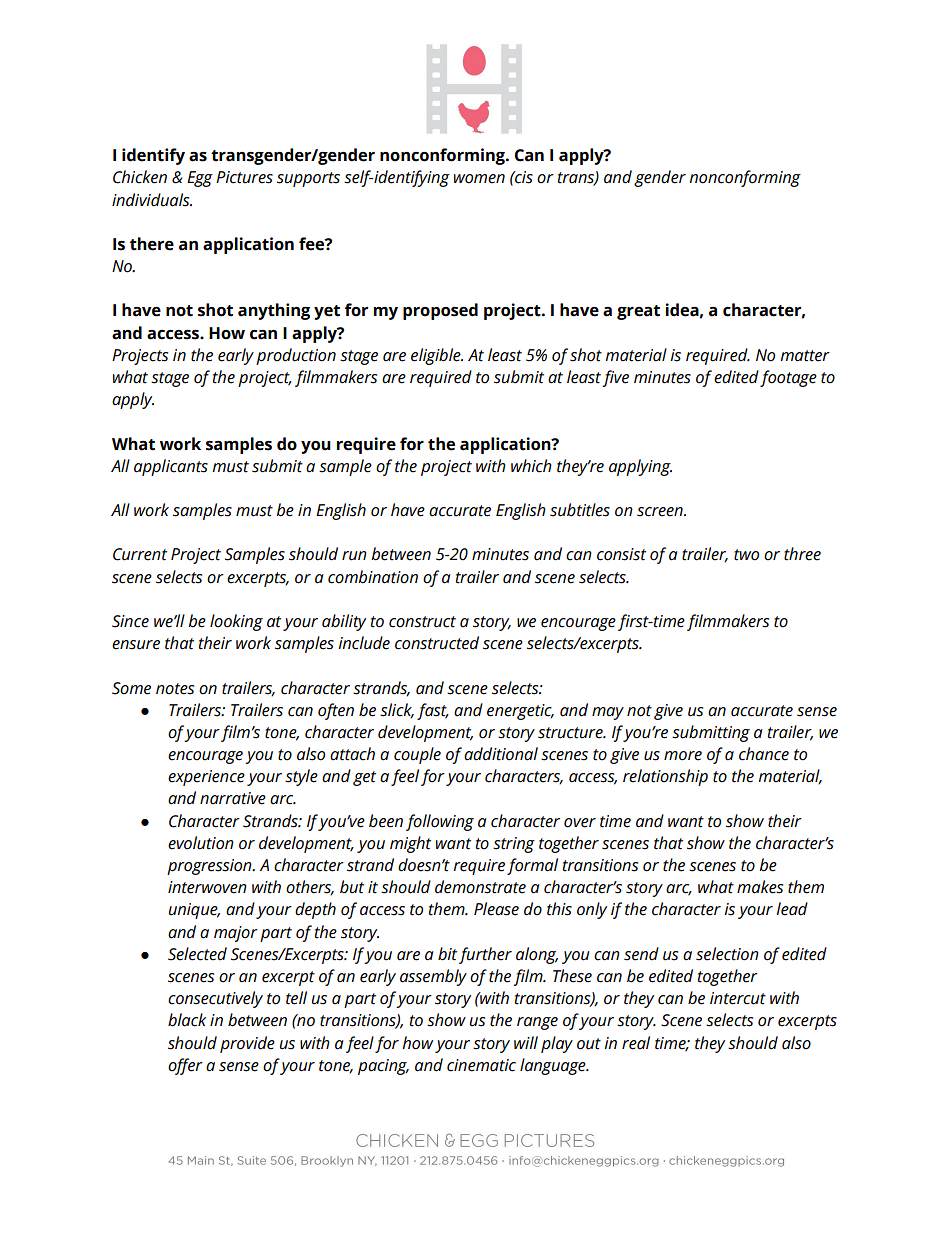  What do you see at coordinates (206, 778) in the image?
I see `experience` at bounding box center [206, 778].
